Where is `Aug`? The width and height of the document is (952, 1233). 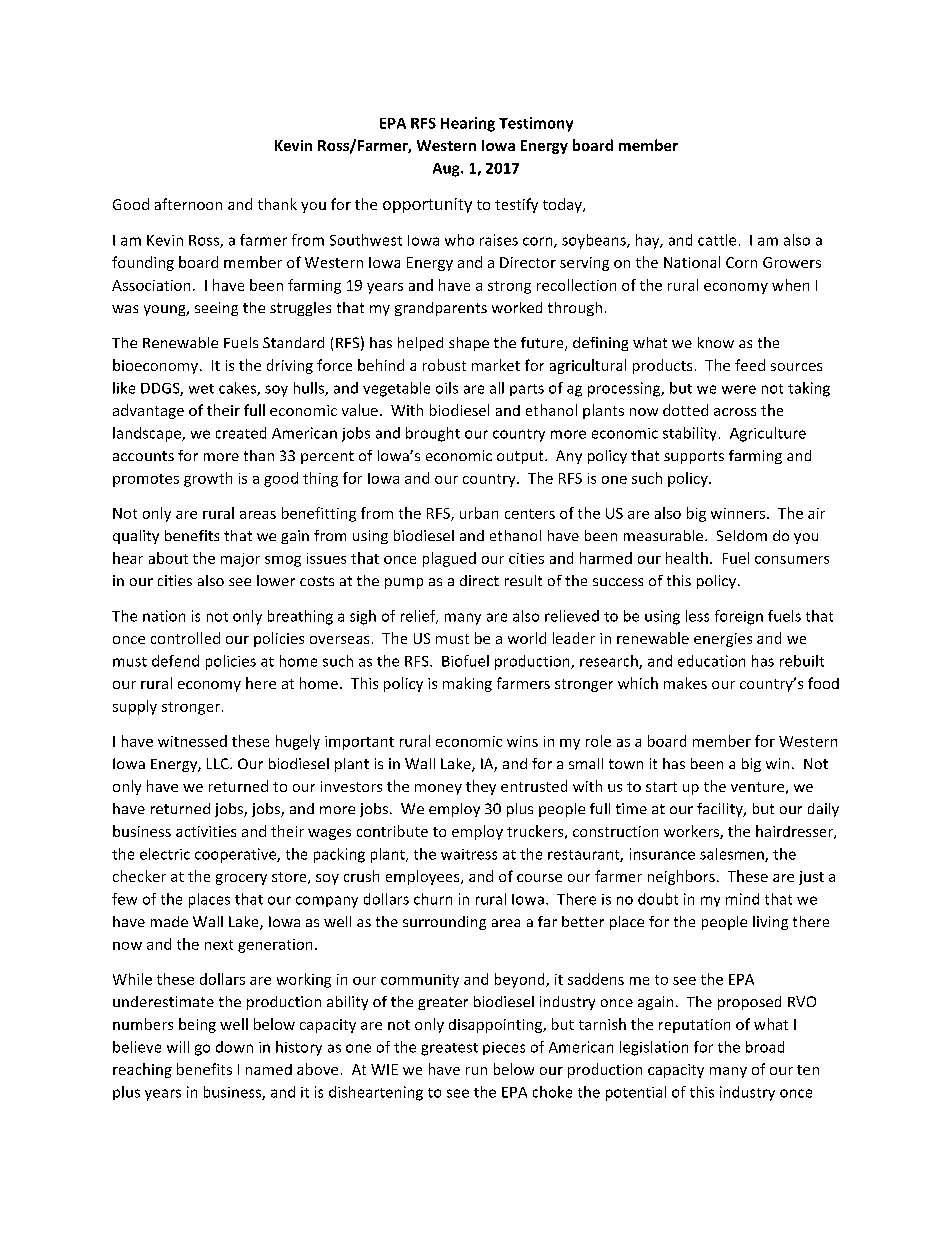
Aug is located at coordinates (447, 170).
